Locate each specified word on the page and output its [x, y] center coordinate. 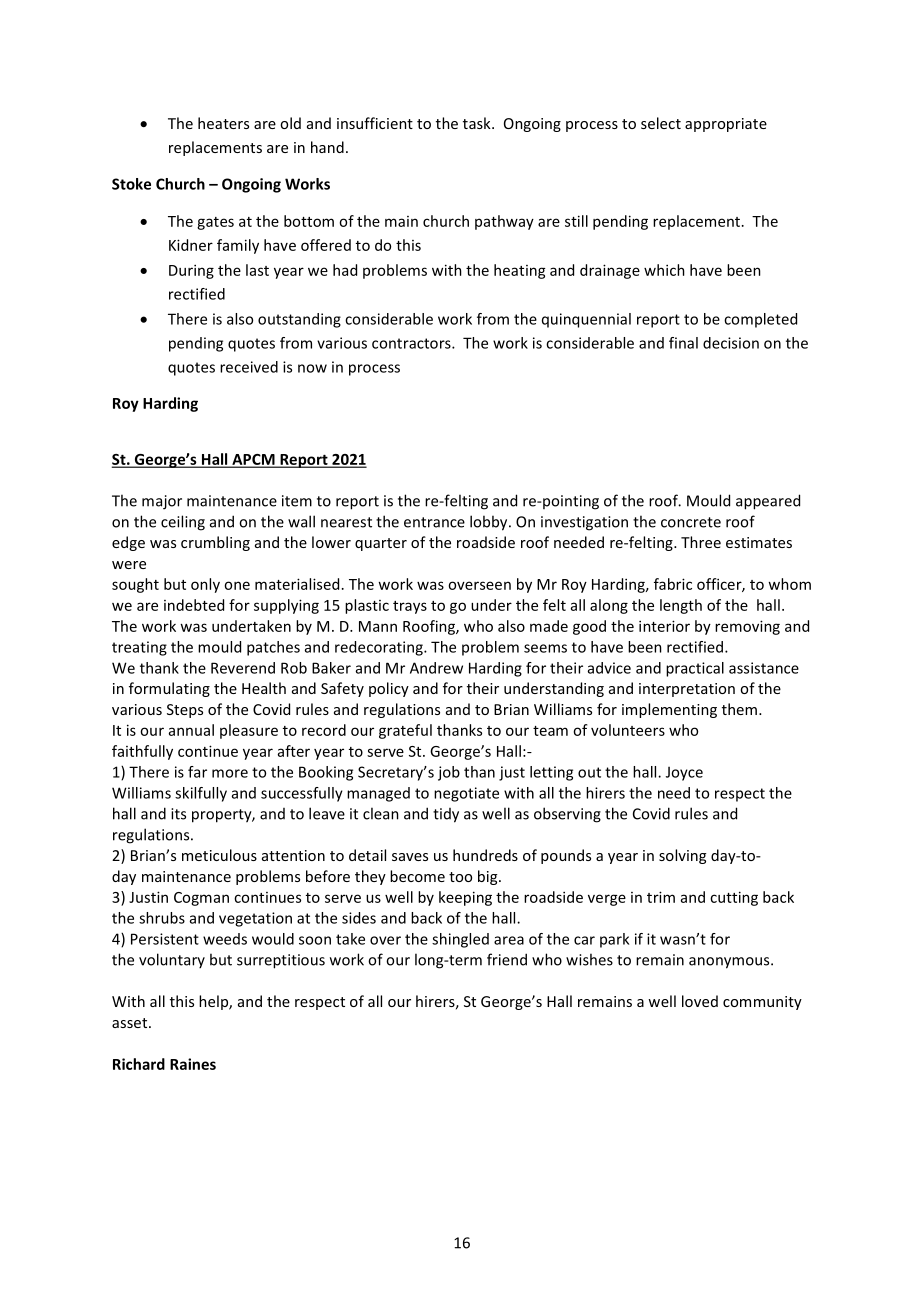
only [205, 585]
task [478, 123]
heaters [223, 123]
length [681, 606]
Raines [193, 1064]
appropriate [726, 125]
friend [507, 959]
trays [410, 607]
